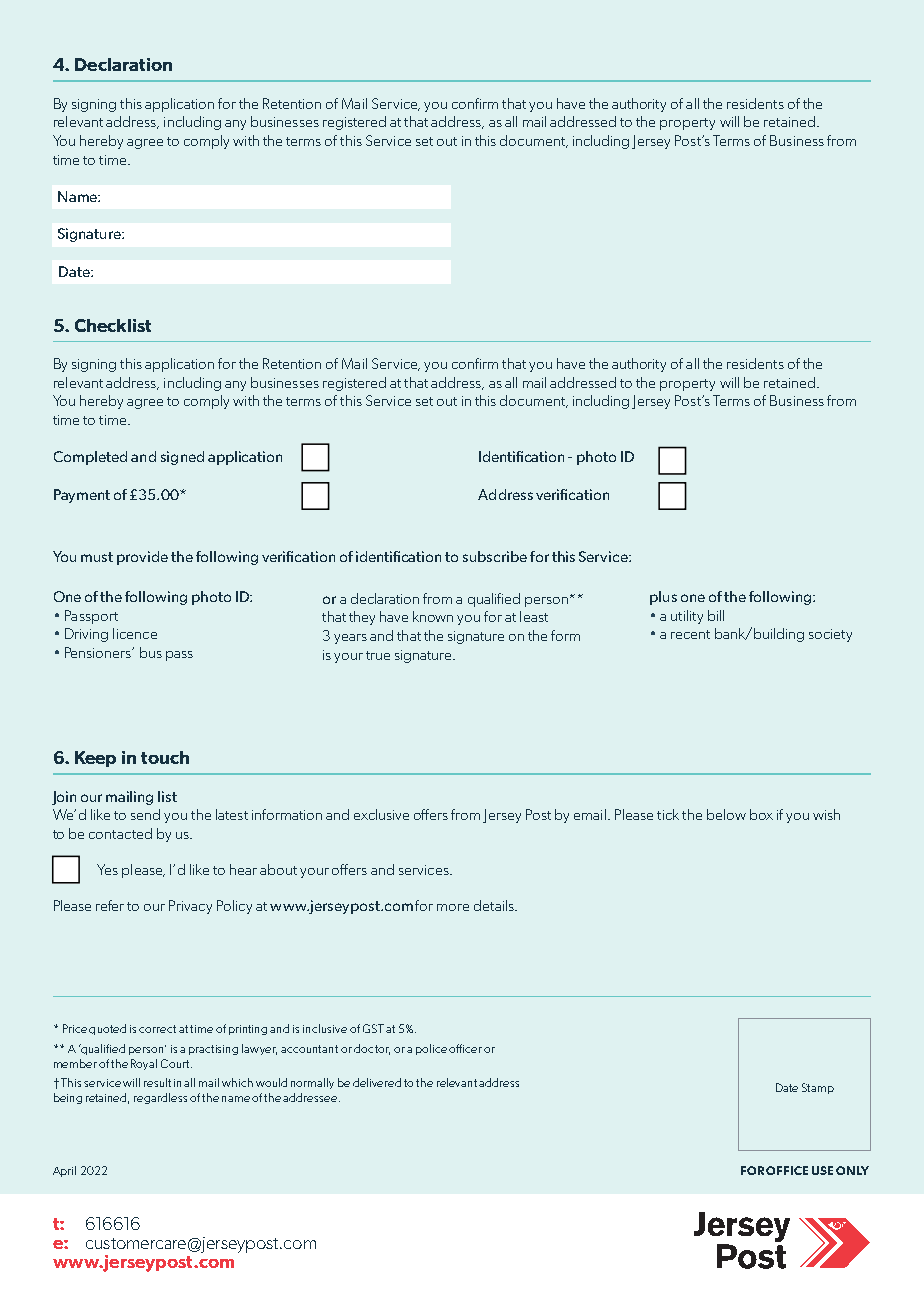  I want to click on subscribe, so click(495, 556).
